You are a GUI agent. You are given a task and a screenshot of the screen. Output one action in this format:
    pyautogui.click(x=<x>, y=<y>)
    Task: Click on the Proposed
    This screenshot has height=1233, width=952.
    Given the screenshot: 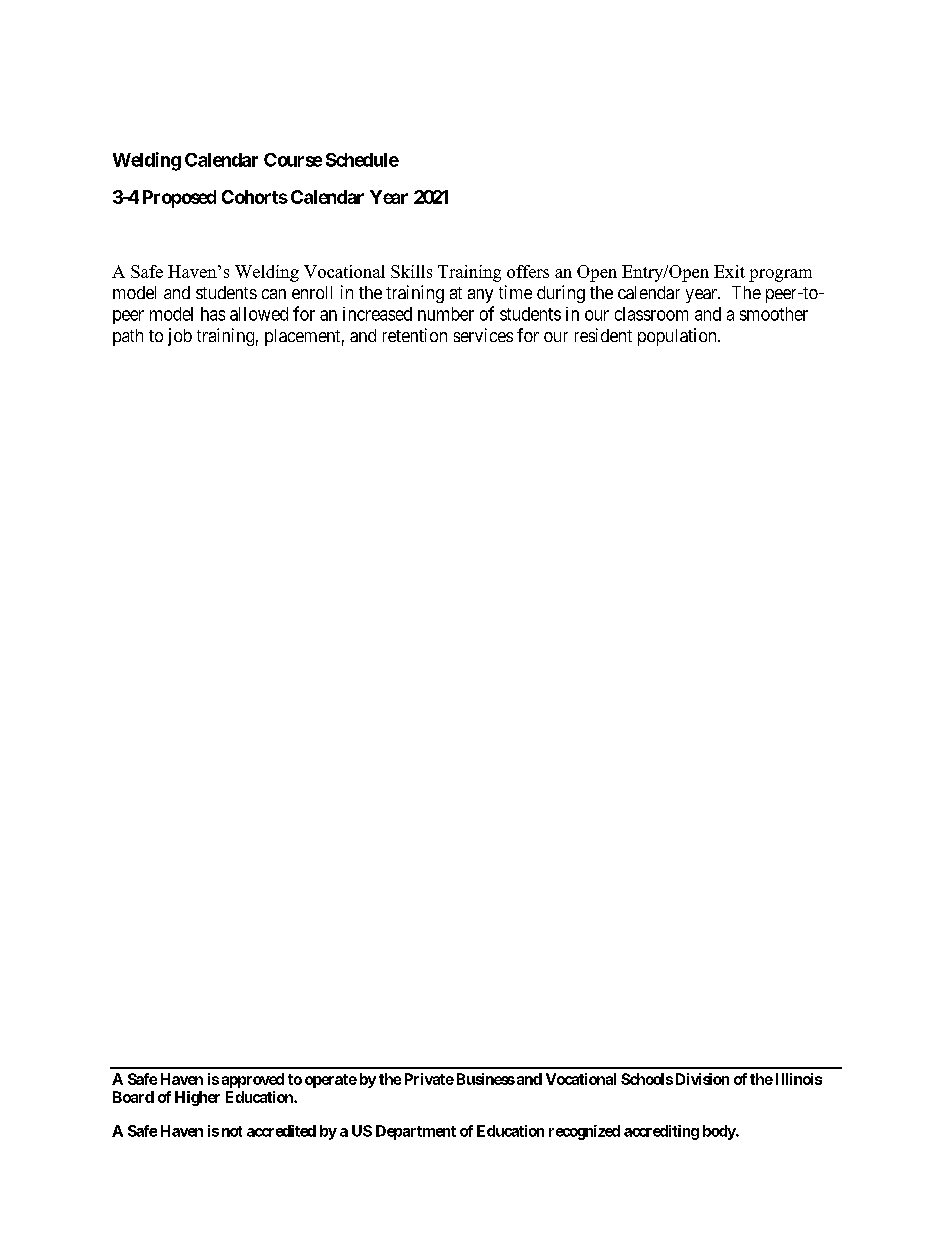 What is the action you would take?
    pyautogui.click(x=179, y=199)
